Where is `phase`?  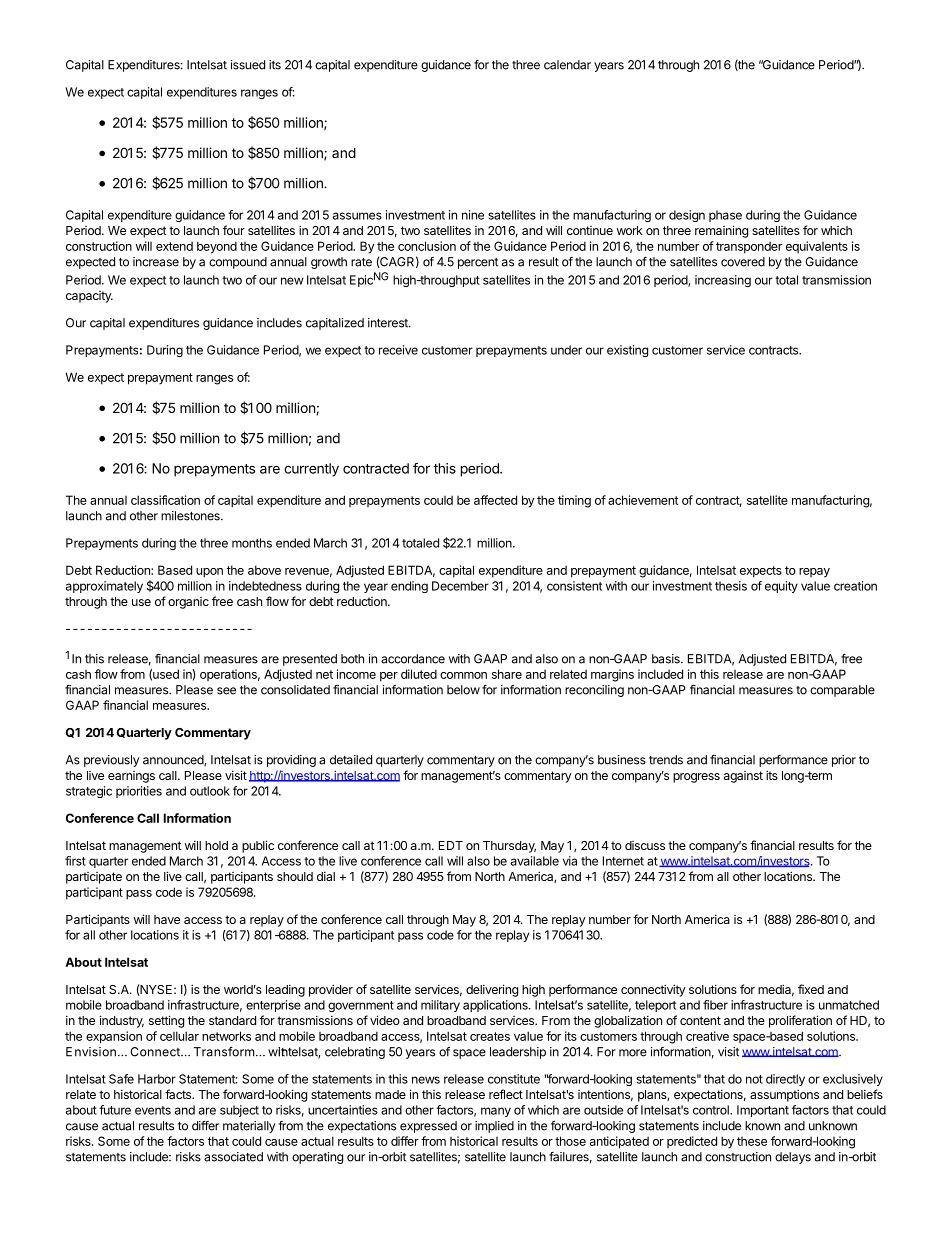 phase is located at coordinates (725, 216).
